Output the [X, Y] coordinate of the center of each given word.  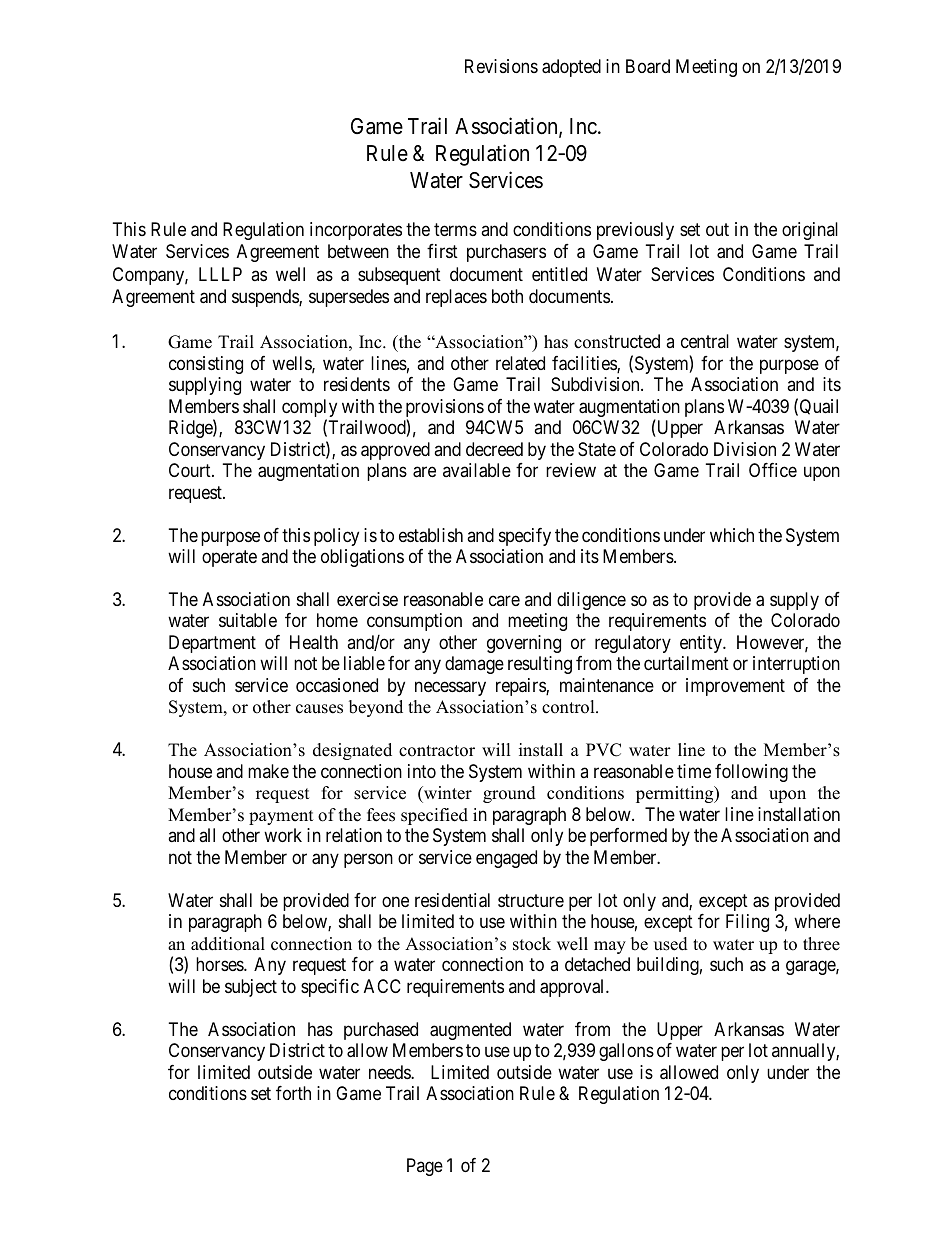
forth [293, 1093]
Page [425, 1167]
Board [648, 66]
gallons [626, 1052]
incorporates [356, 231]
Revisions [501, 66]
